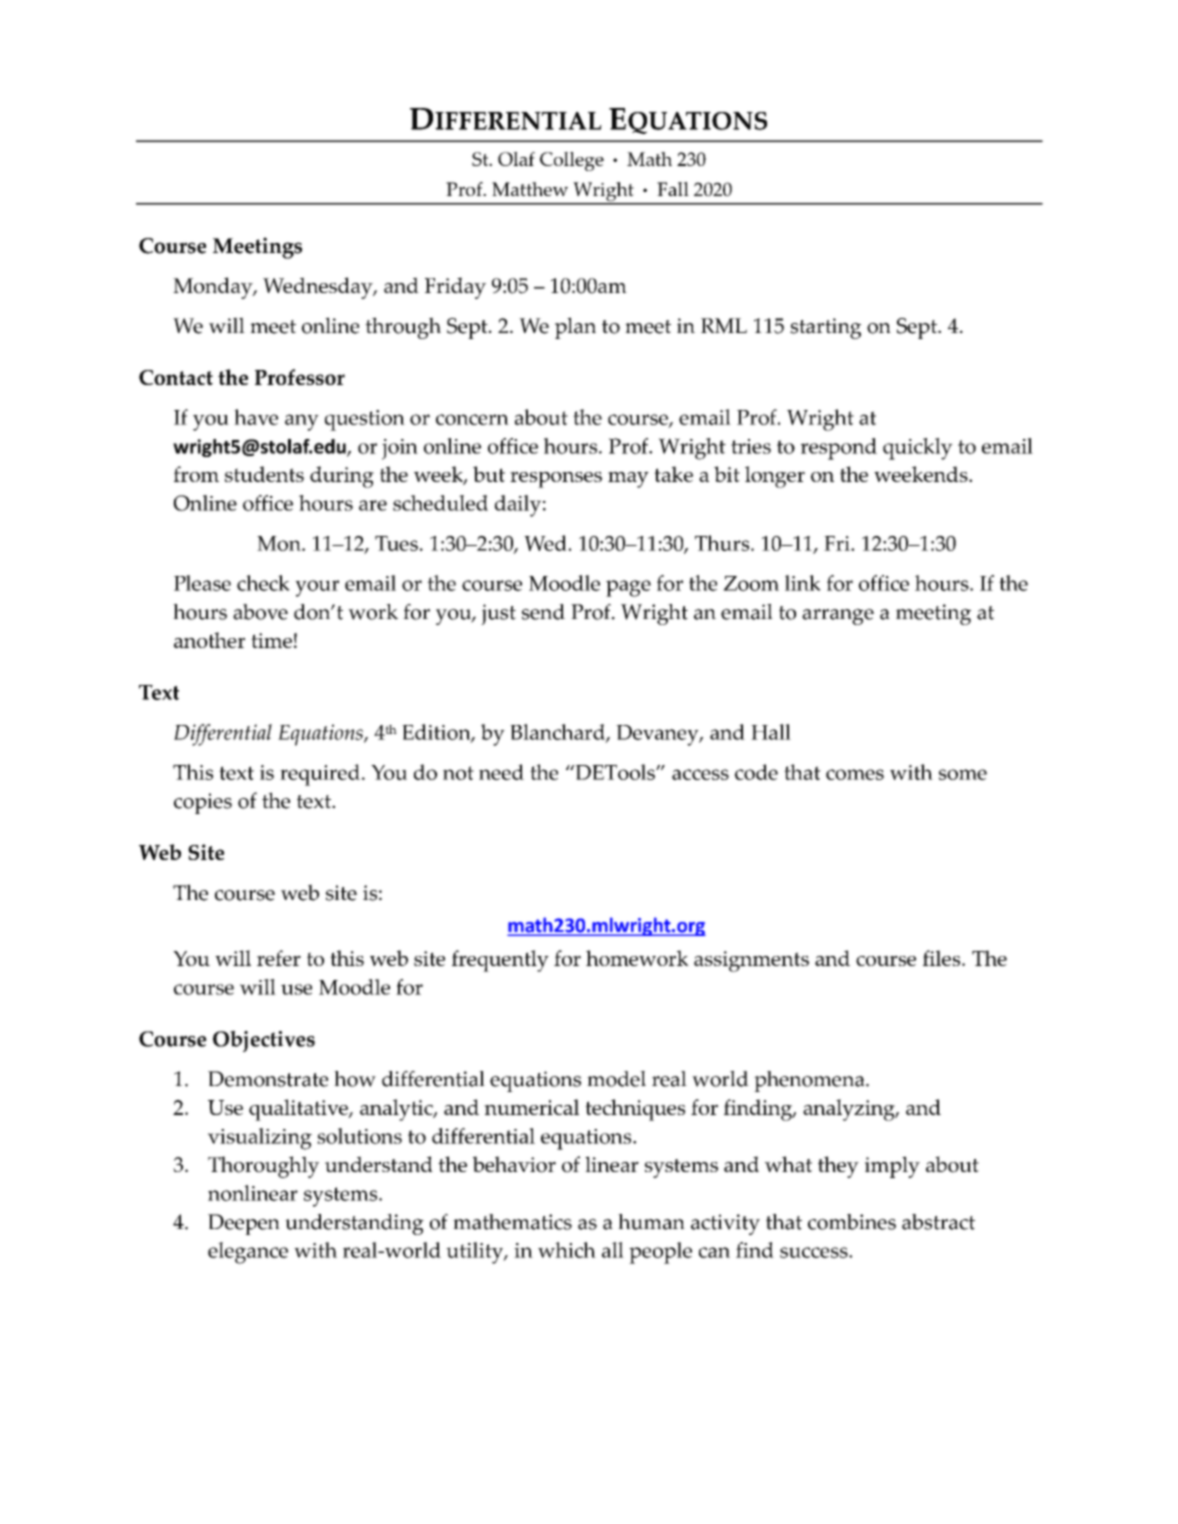 The height and width of the screenshot is (1524, 1178). Describe the element at coordinates (244, 1224) in the screenshot. I see `Deepen` at that location.
